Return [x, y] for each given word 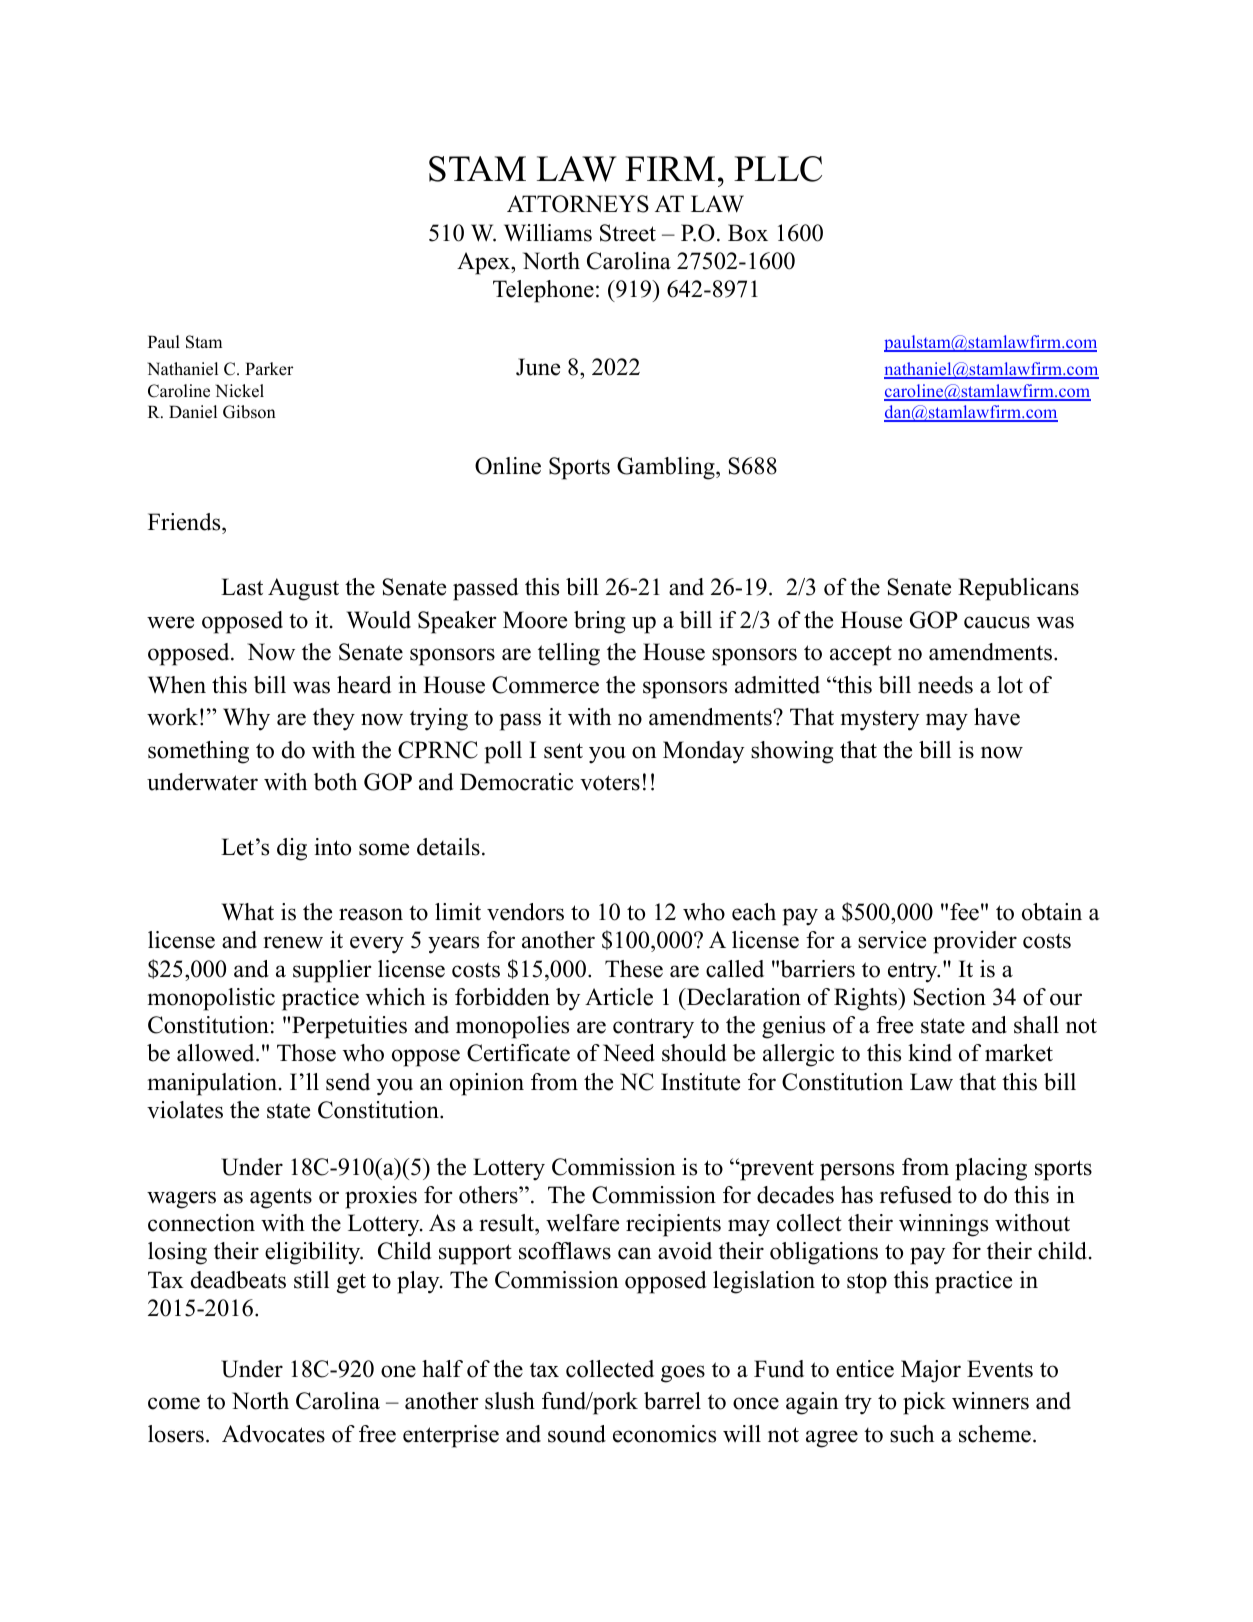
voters [610, 783]
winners [990, 1401]
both [335, 782]
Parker [269, 369]
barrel [672, 1401]
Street [628, 233]
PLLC [778, 169]
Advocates [273, 1434]
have [997, 717]
